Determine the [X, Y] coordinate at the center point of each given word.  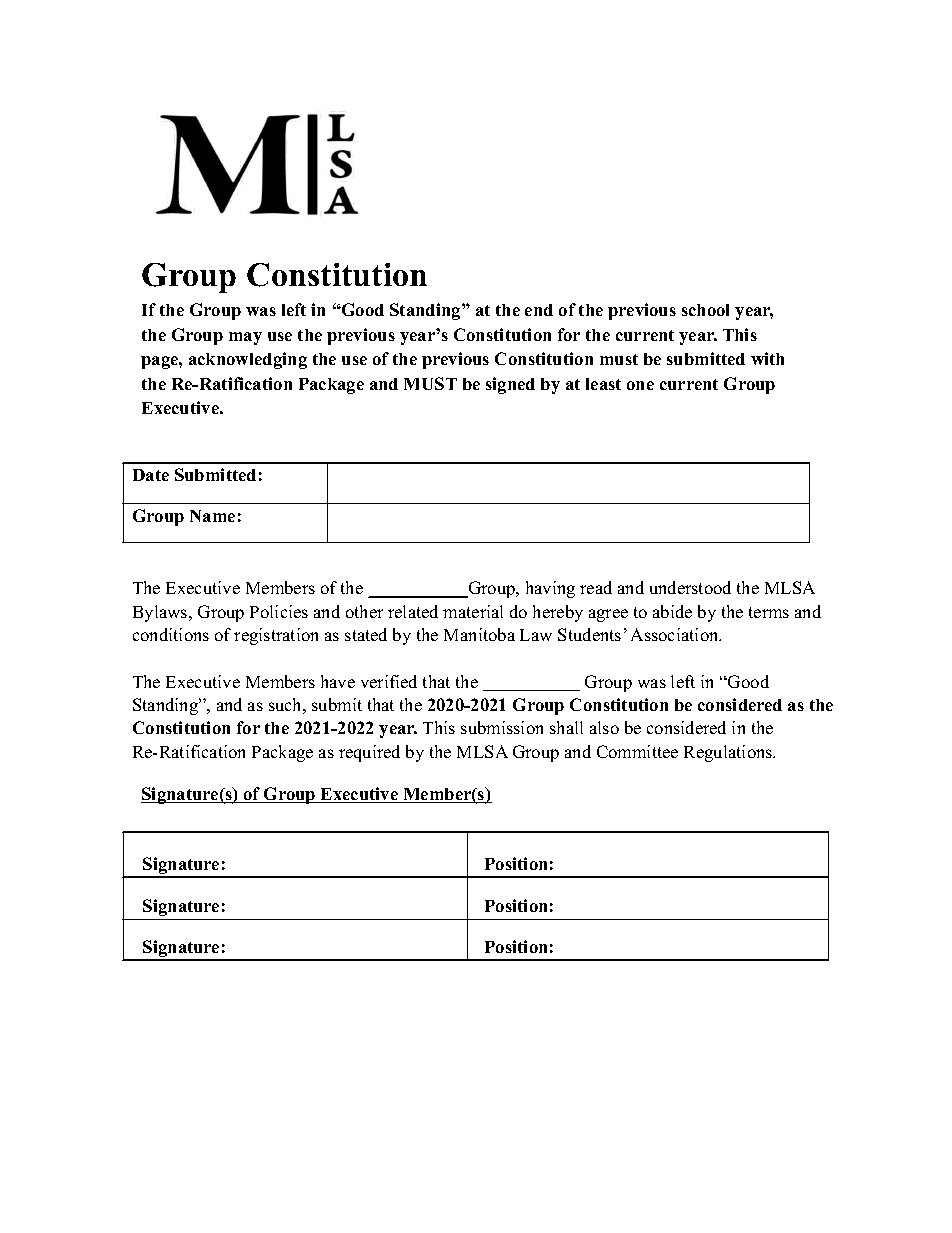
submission [502, 727]
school [705, 310]
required [369, 753]
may [245, 338]
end [539, 310]
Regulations [729, 753]
